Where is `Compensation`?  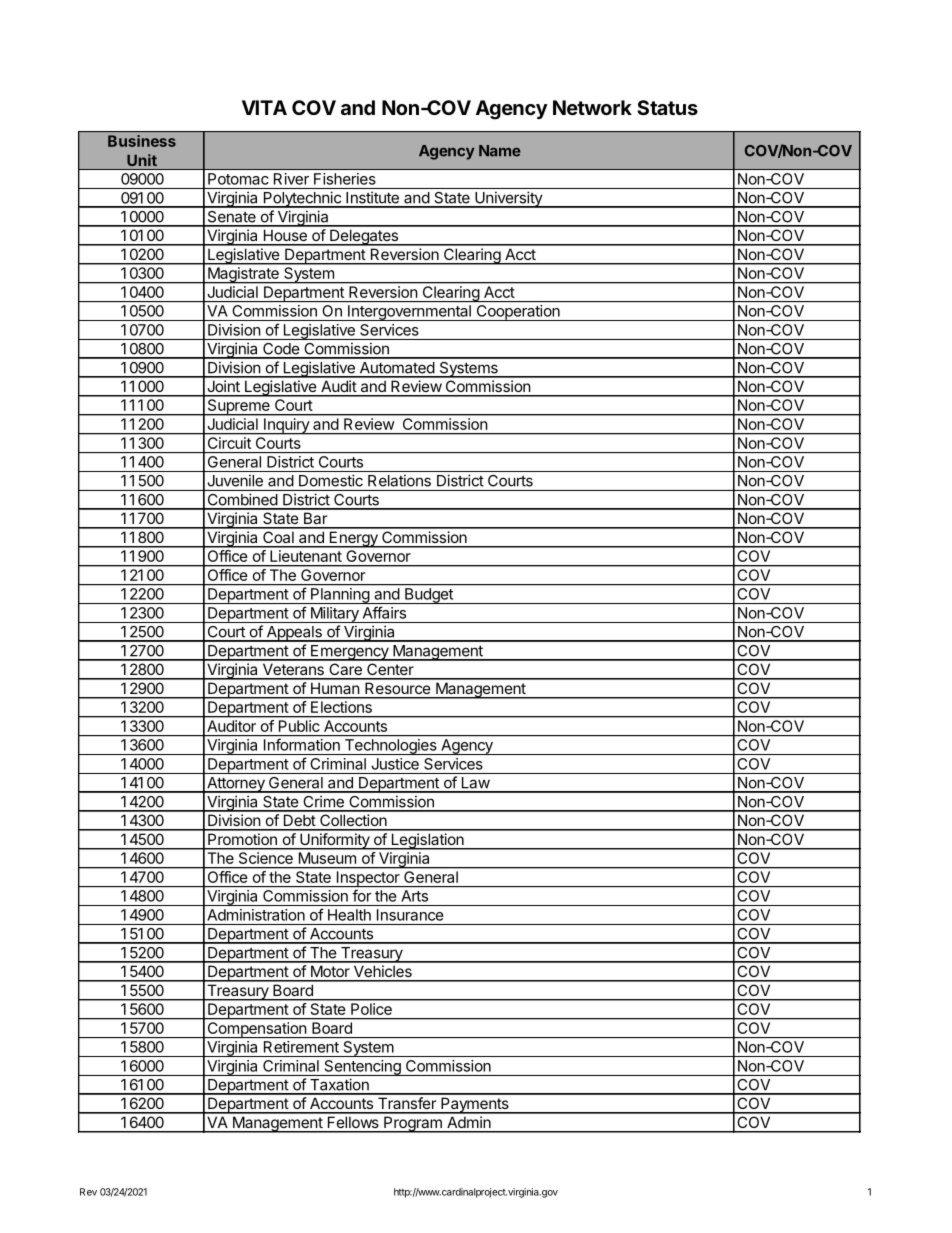
Compensation is located at coordinates (256, 1030).
